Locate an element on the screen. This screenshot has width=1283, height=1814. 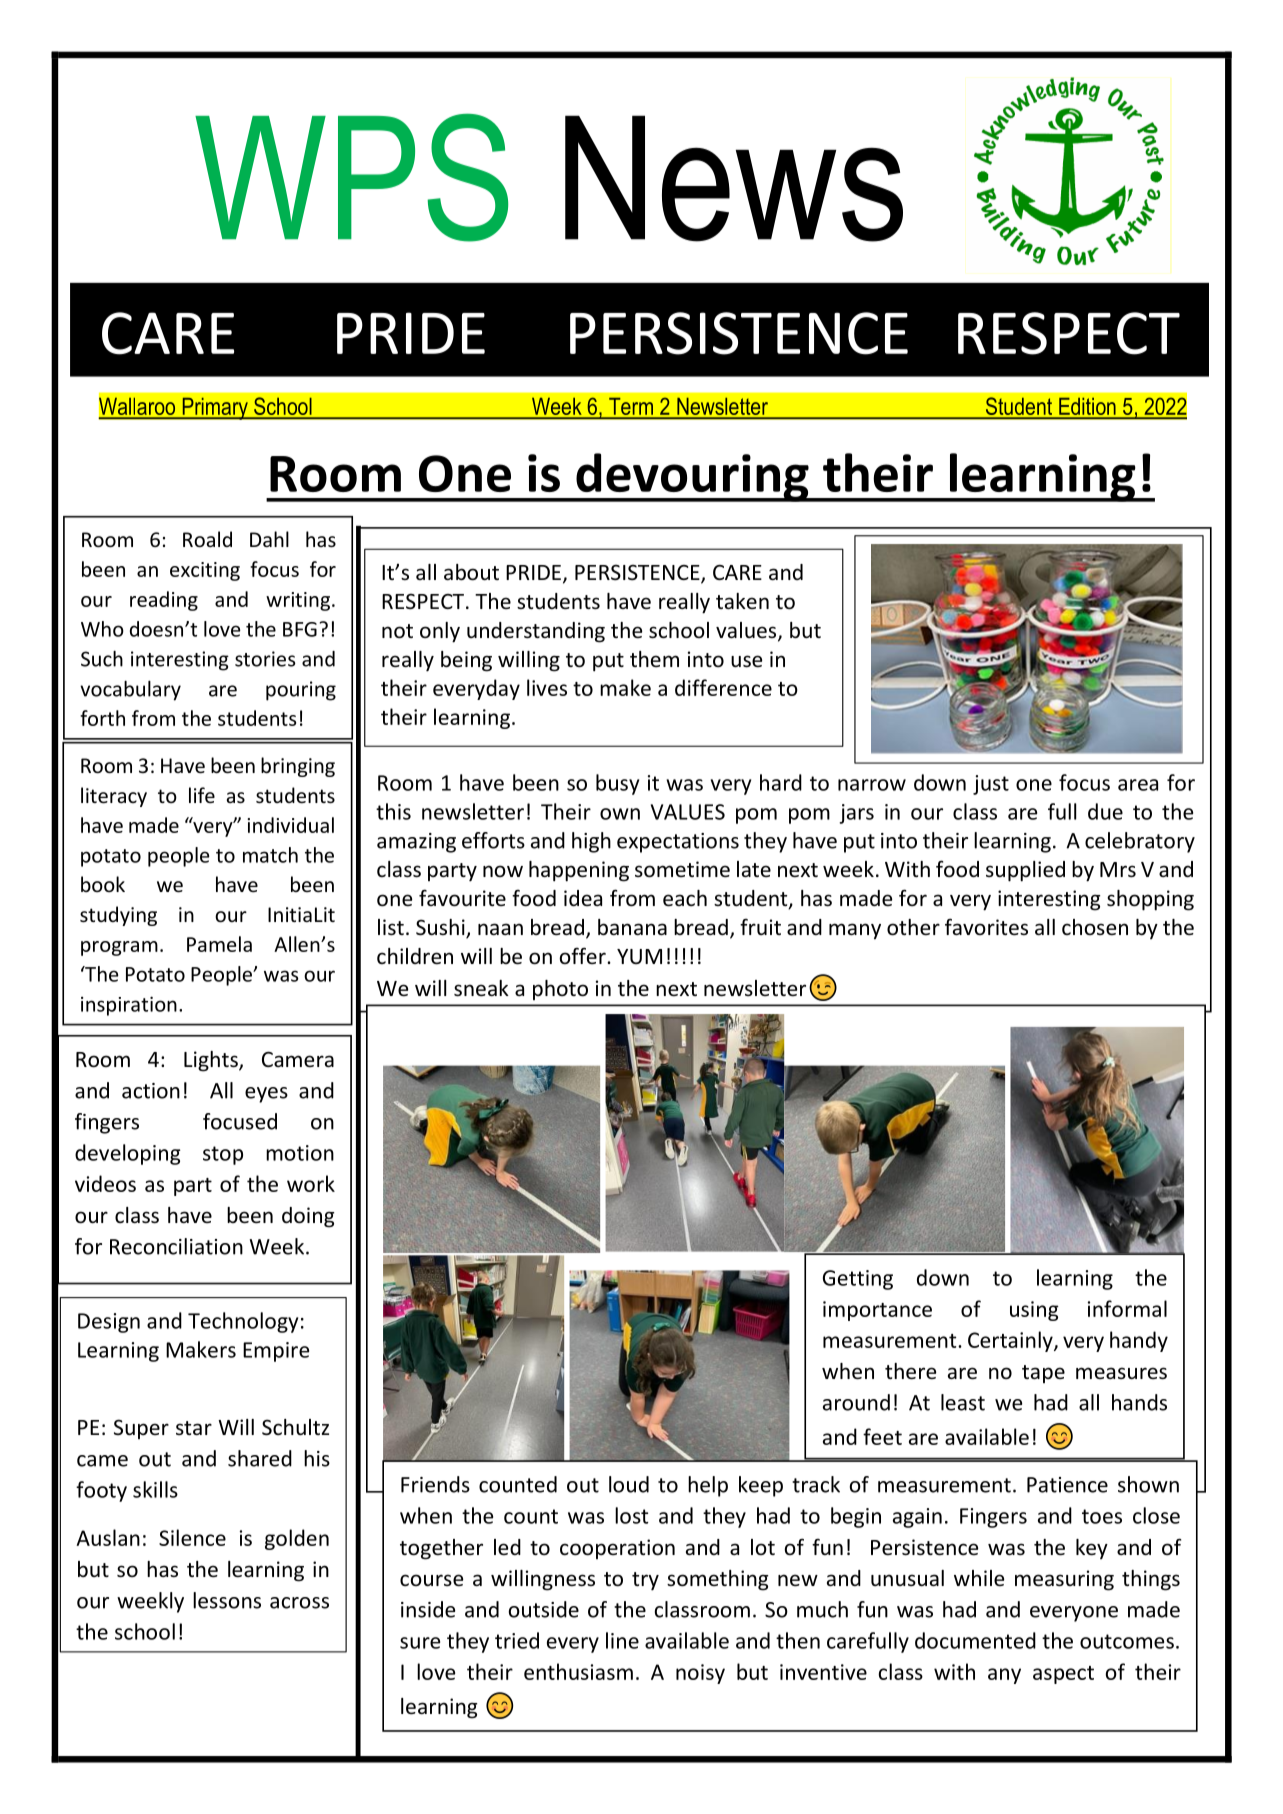
WPS is located at coordinates (351, 177).
